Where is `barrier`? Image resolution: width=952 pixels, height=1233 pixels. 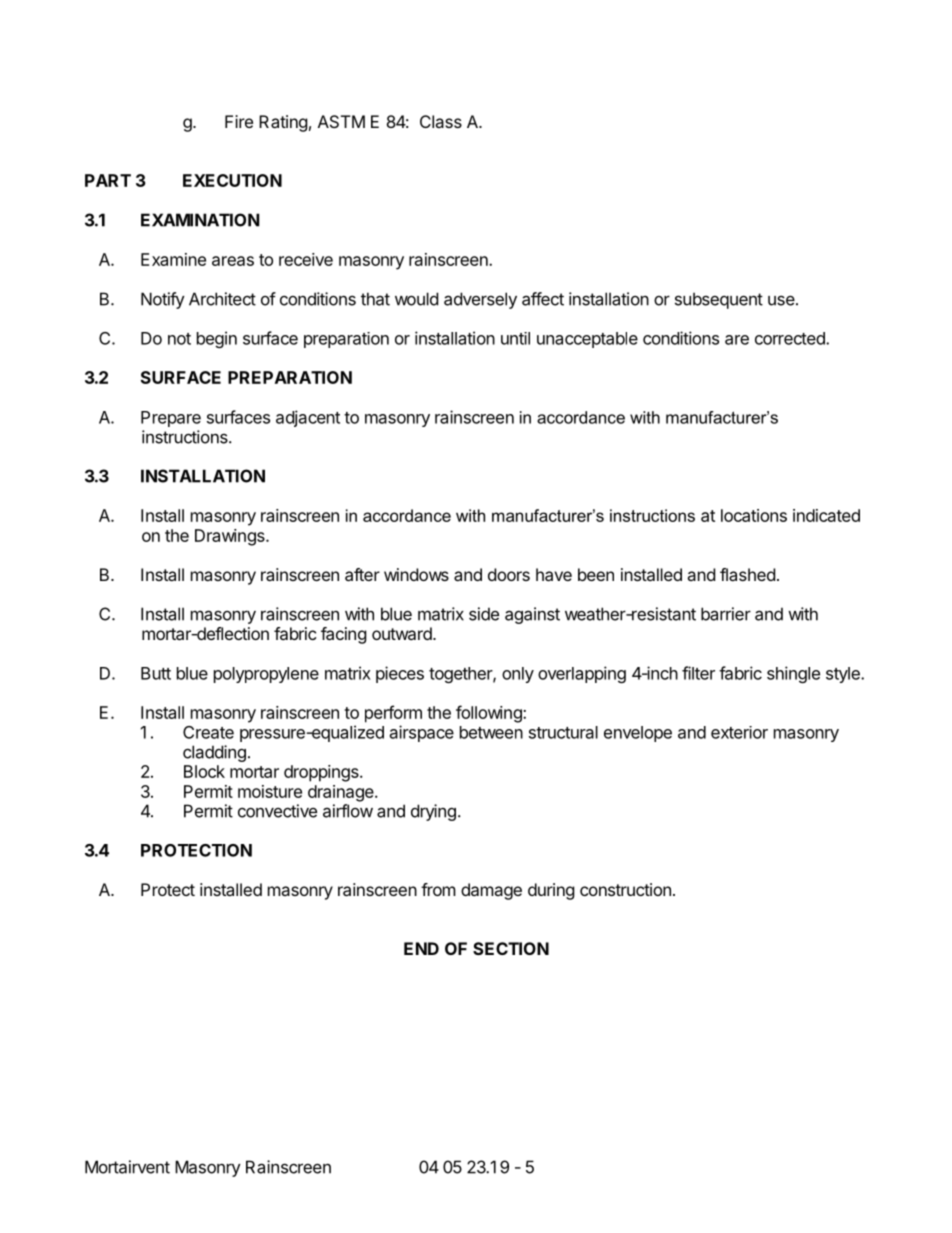
barrier is located at coordinates (726, 614).
